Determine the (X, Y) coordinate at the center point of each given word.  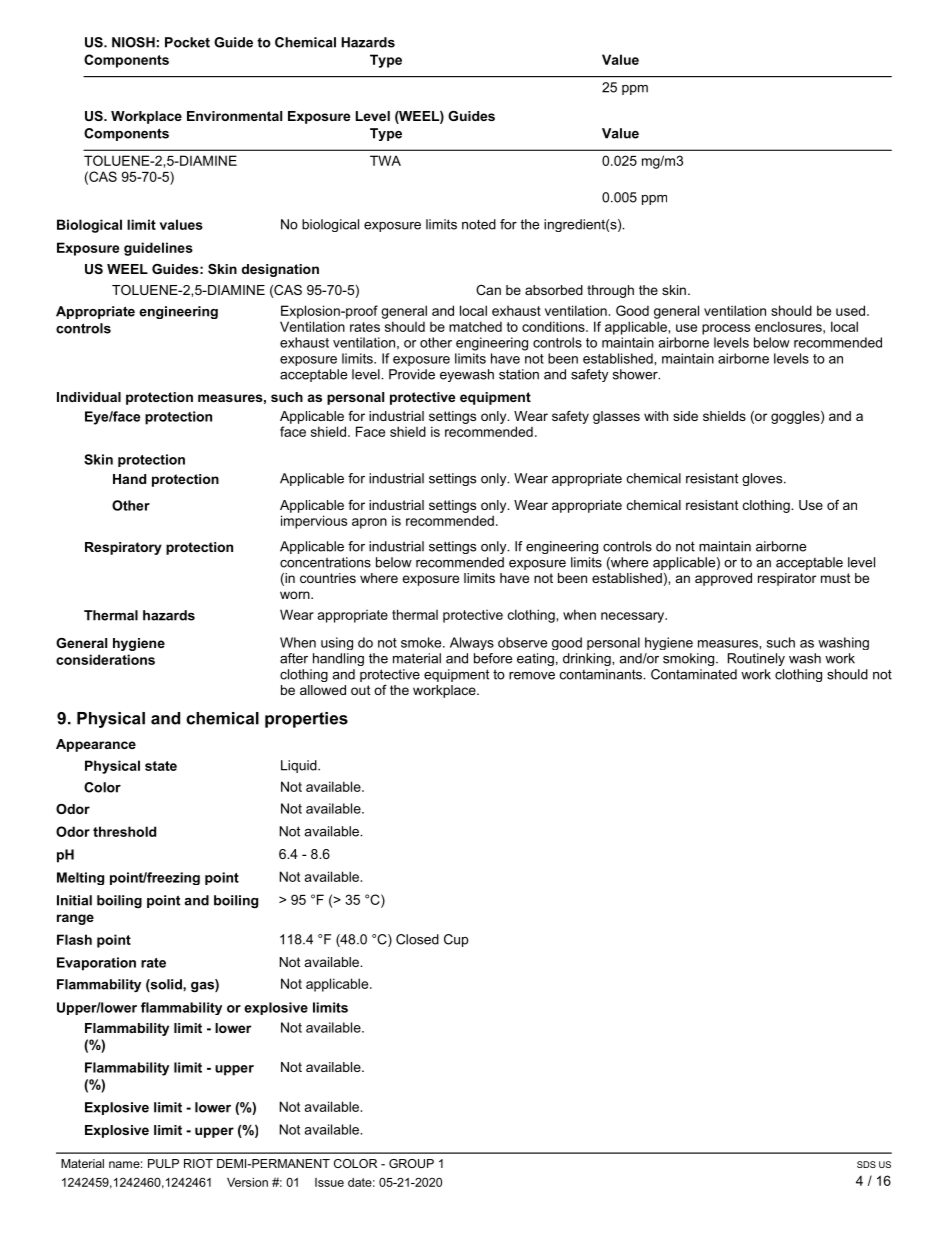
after (294, 658)
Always (472, 643)
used (850, 310)
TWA (385, 160)
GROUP (411, 1163)
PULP (163, 1163)
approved (723, 579)
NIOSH (133, 42)
